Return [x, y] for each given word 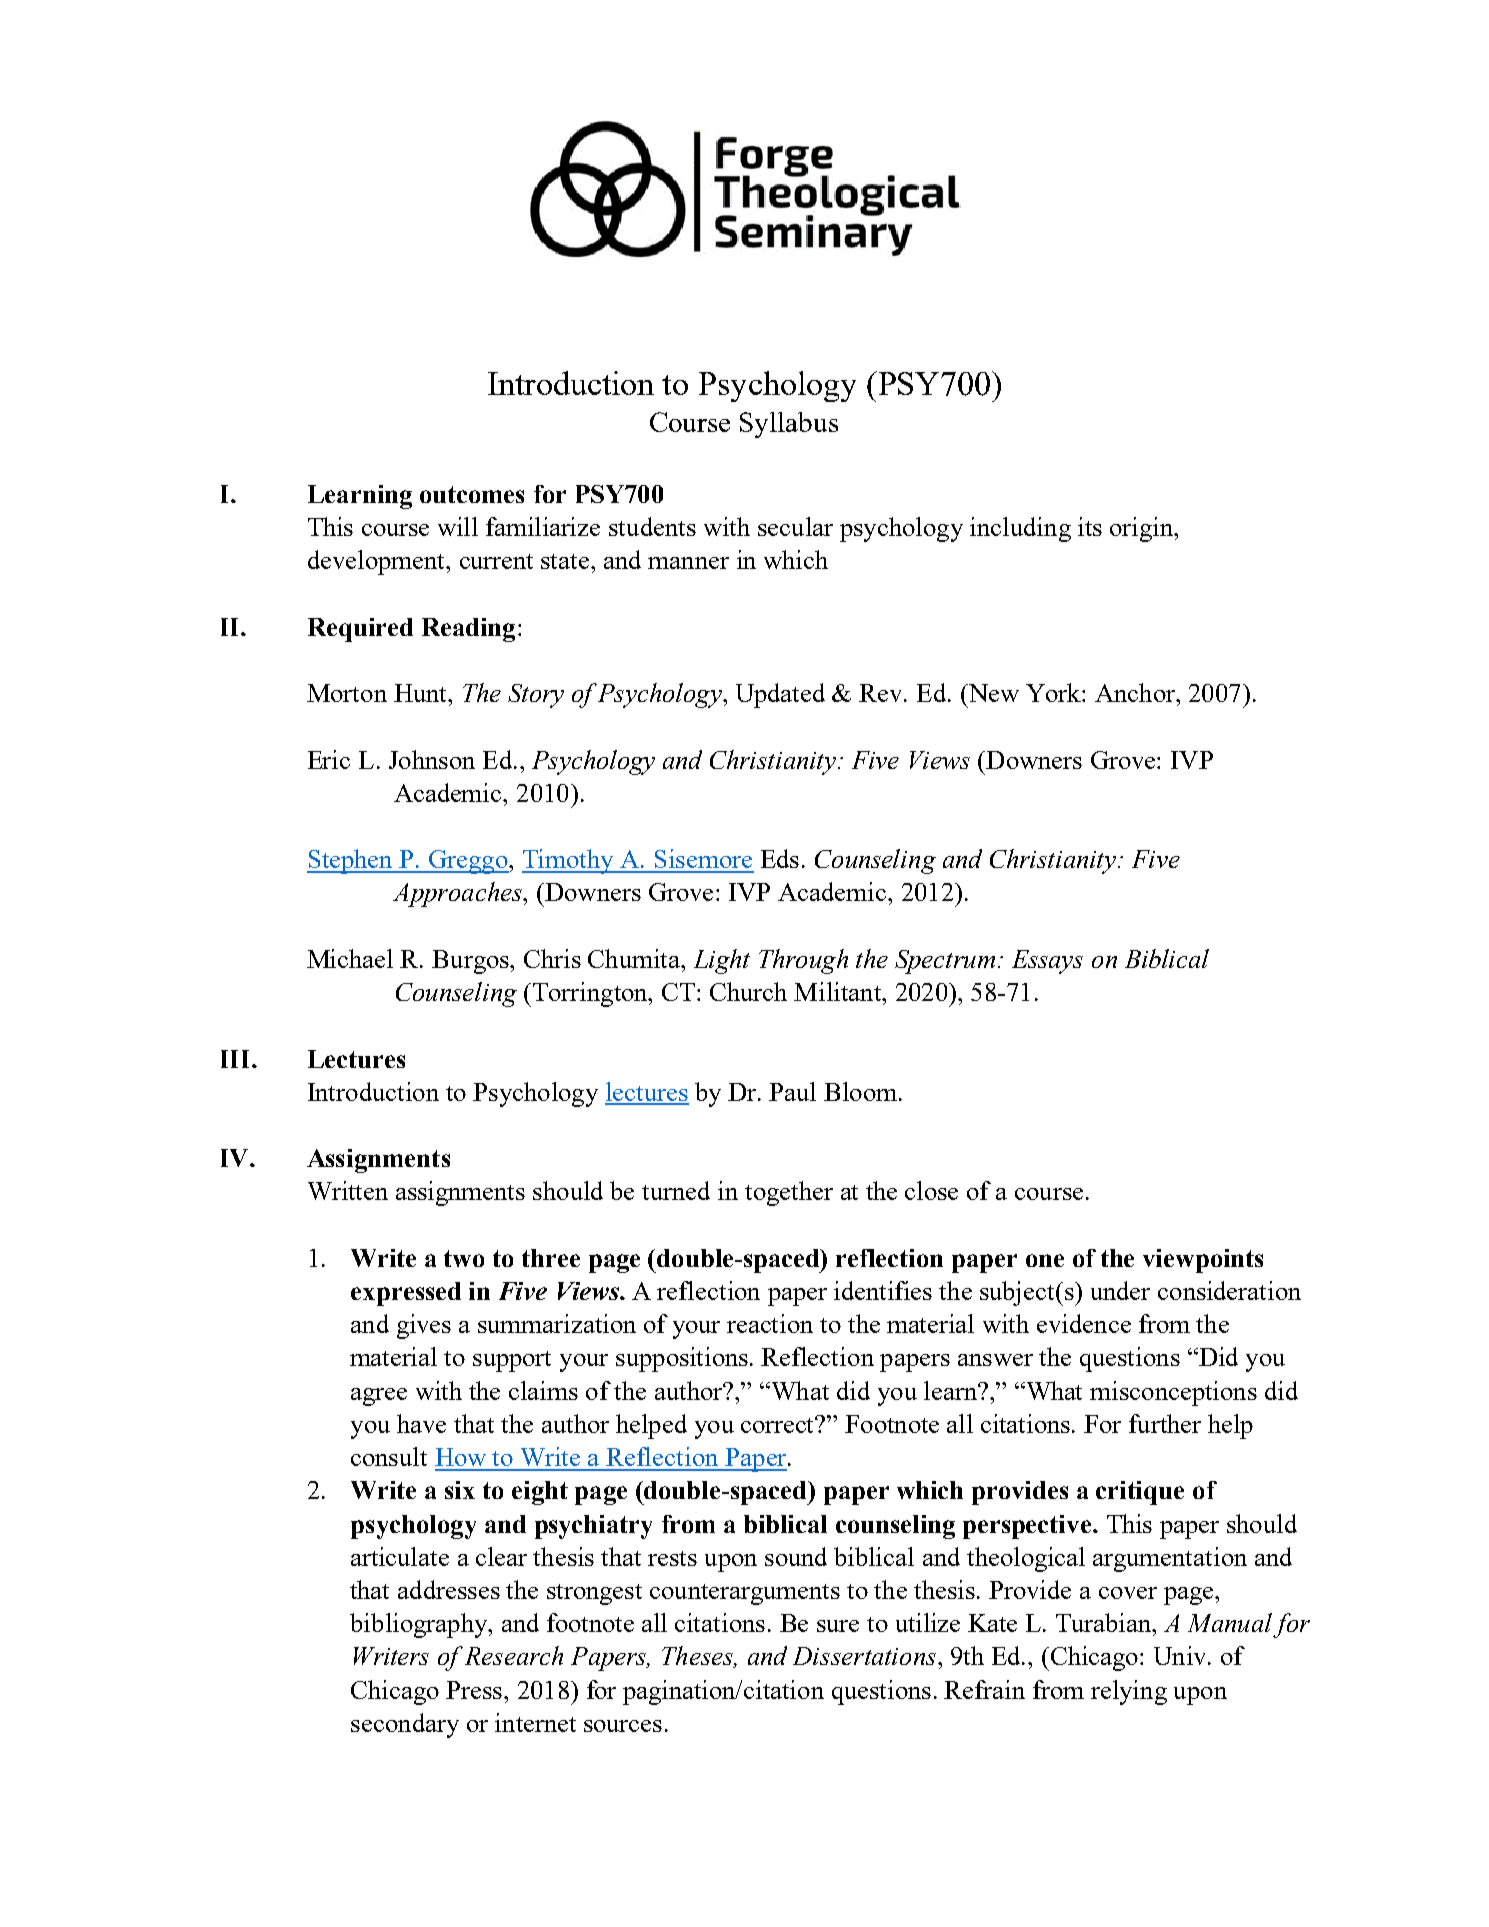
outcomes [472, 494]
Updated [780, 695]
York [1054, 692]
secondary [405, 1725]
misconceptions [1173, 1393]
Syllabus [789, 425]
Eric [329, 759]
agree [379, 1397]
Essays [1047, 962]
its [1090, 526]
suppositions [683, 1359]
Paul [792, 1091]
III [235, 1059]
